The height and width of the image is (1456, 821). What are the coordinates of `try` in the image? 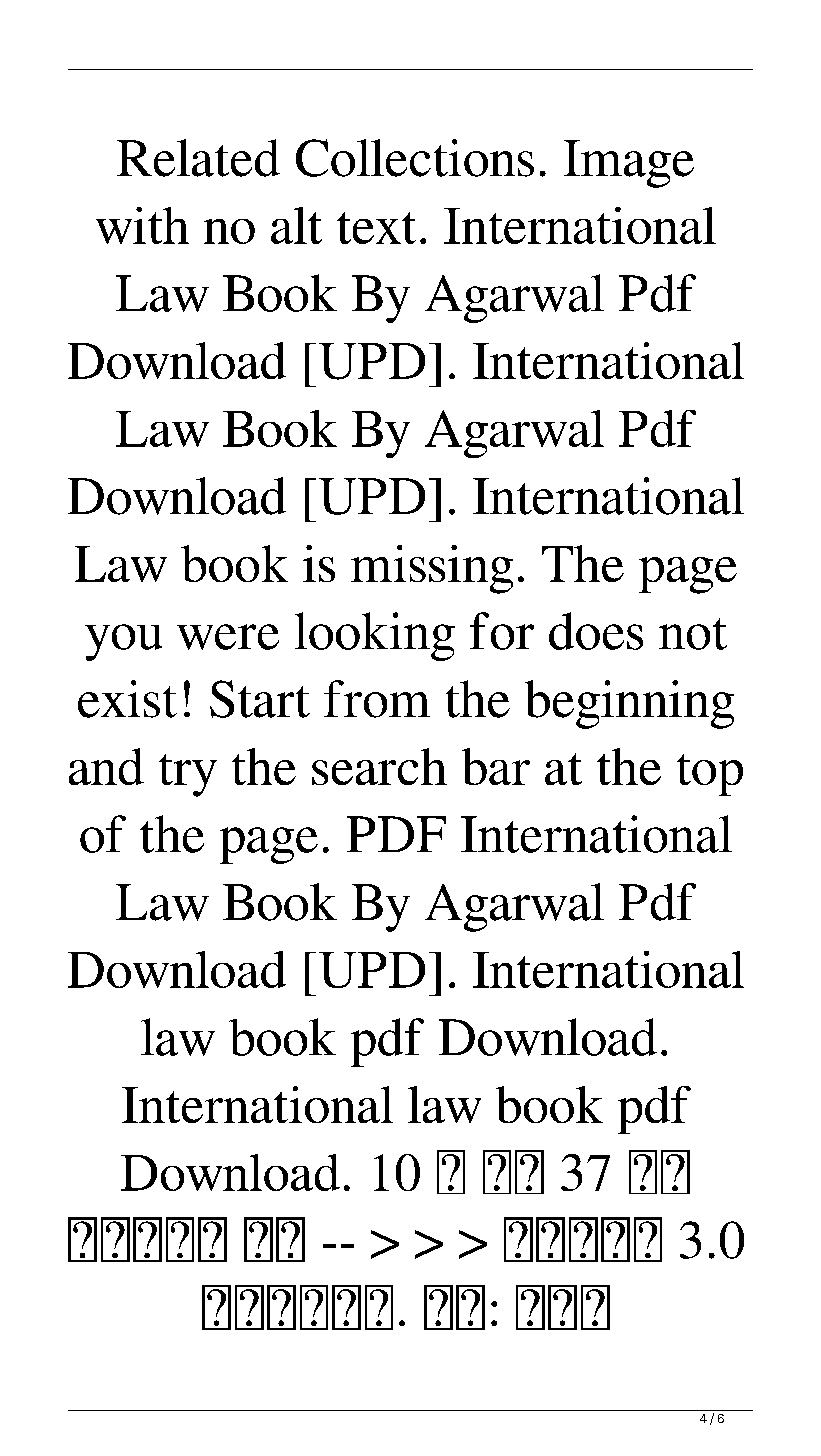 It's located at (188, 775).
